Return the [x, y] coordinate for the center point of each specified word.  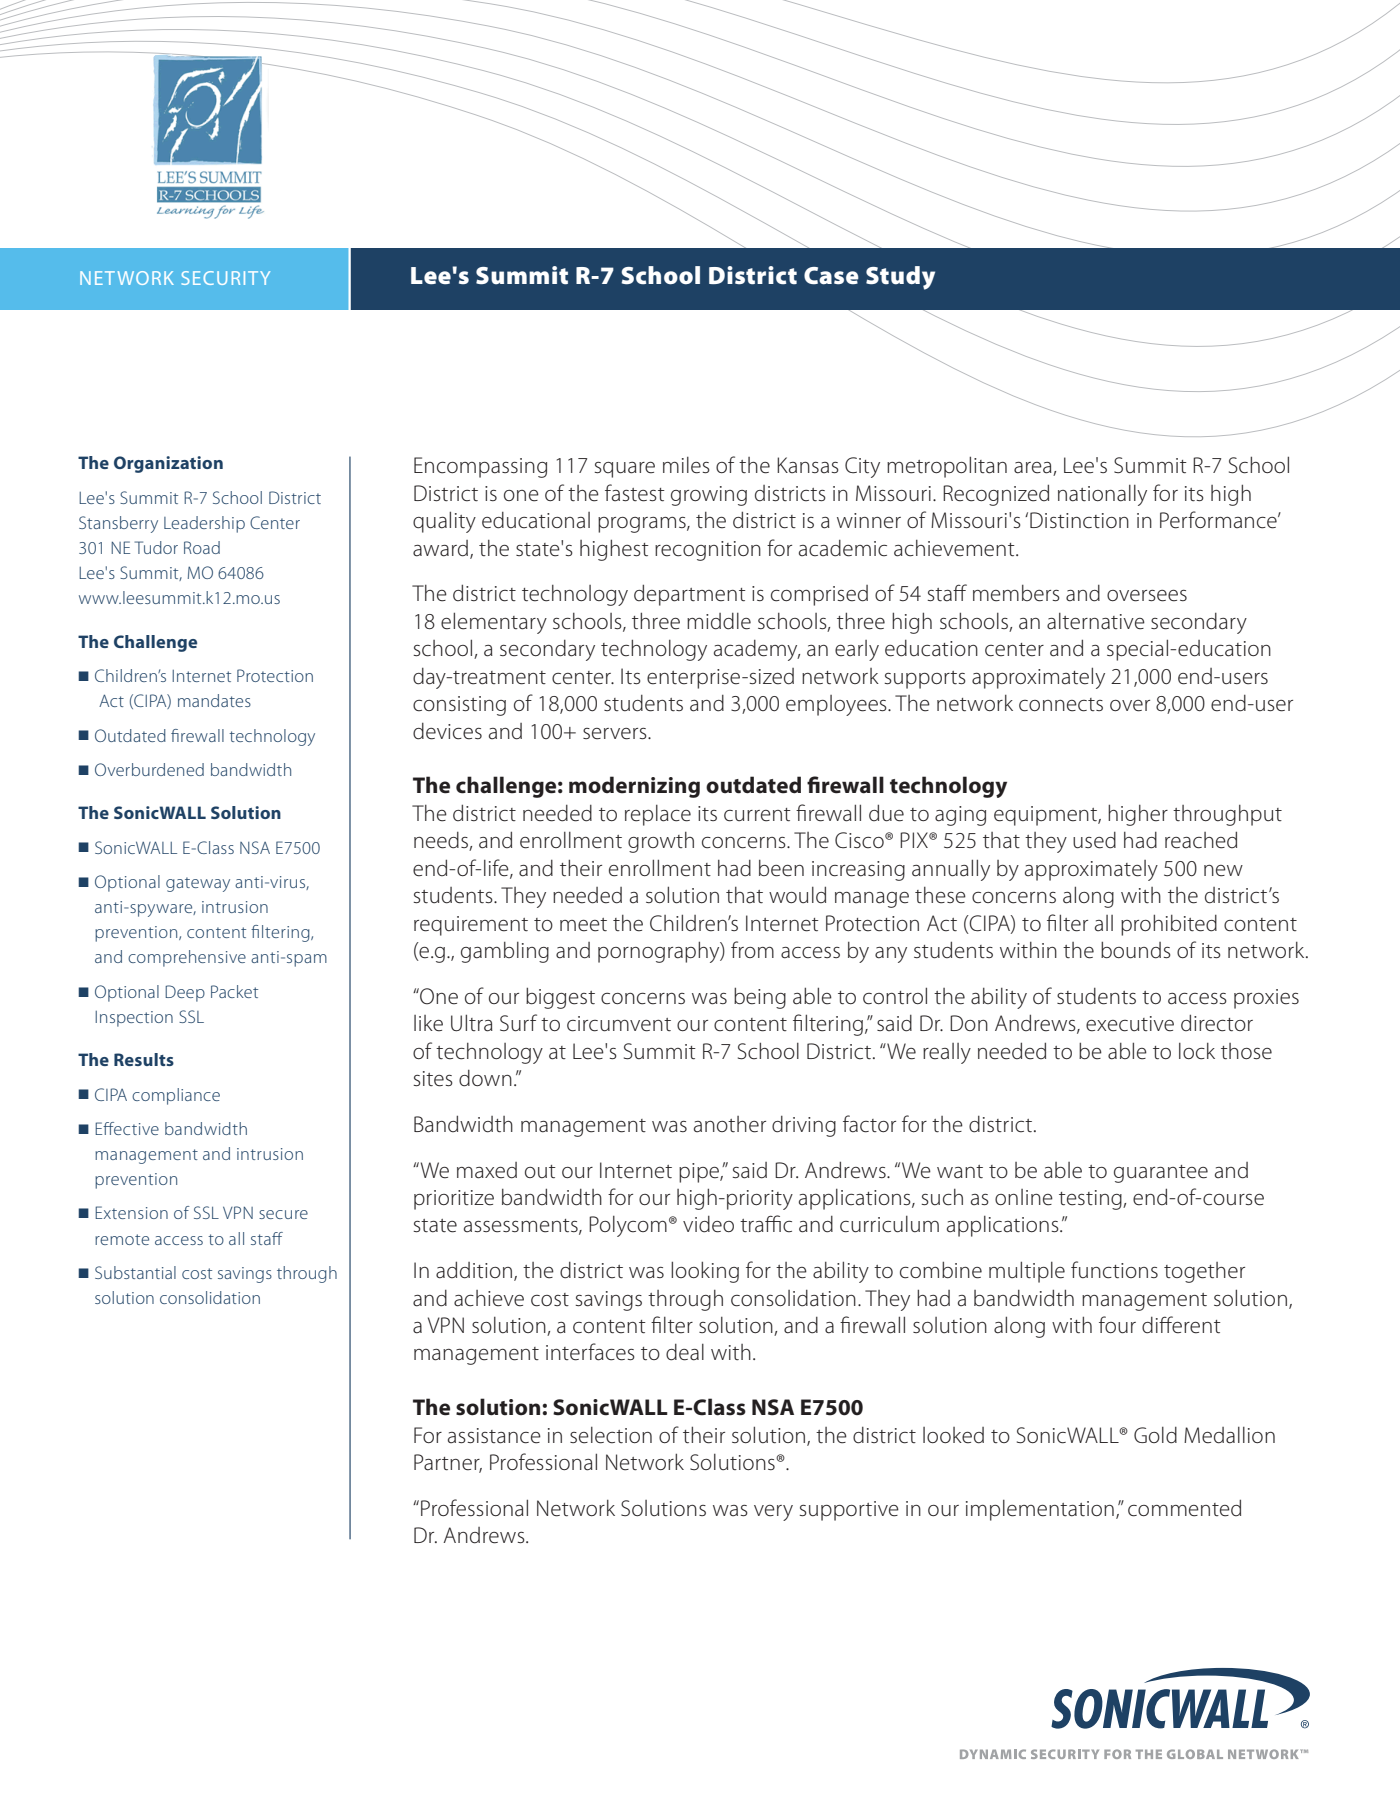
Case [831, 276]
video [708, 1224]
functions [1114, 1270]
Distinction [1079, 520]
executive [1130, 1024]
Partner [448, 1463]
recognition [708, 551]
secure [283, 1214]
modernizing [634, 787]
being [760, 998]
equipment [1046, 816]
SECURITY [226, 278]
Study [900, 278]
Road [202, 547]
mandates [214, 700]
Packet [234, 991]
